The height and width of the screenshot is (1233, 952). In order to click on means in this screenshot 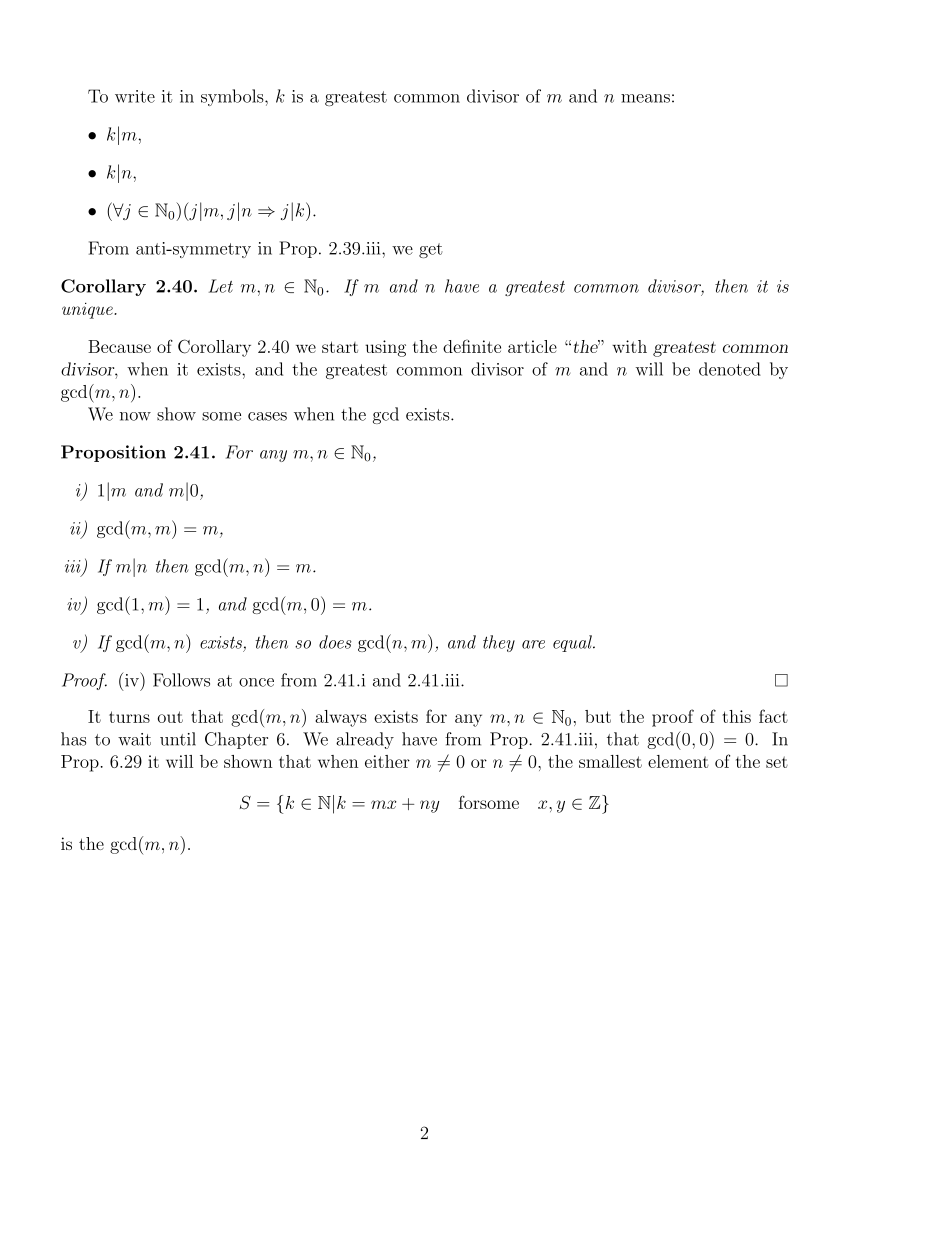, I will do `click(645, 98)`.
